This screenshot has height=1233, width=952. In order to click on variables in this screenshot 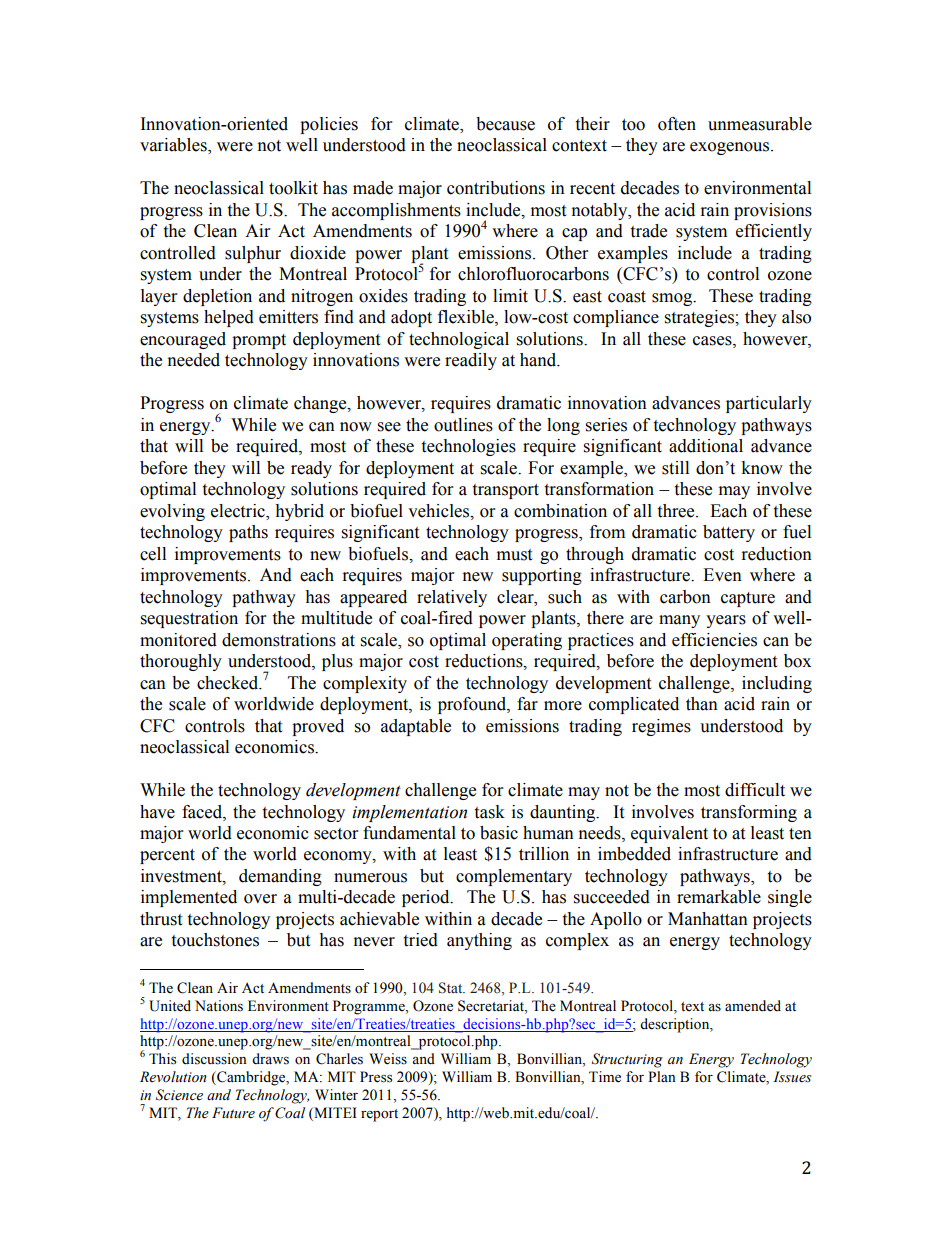, I will do `click(174, 146)`.
